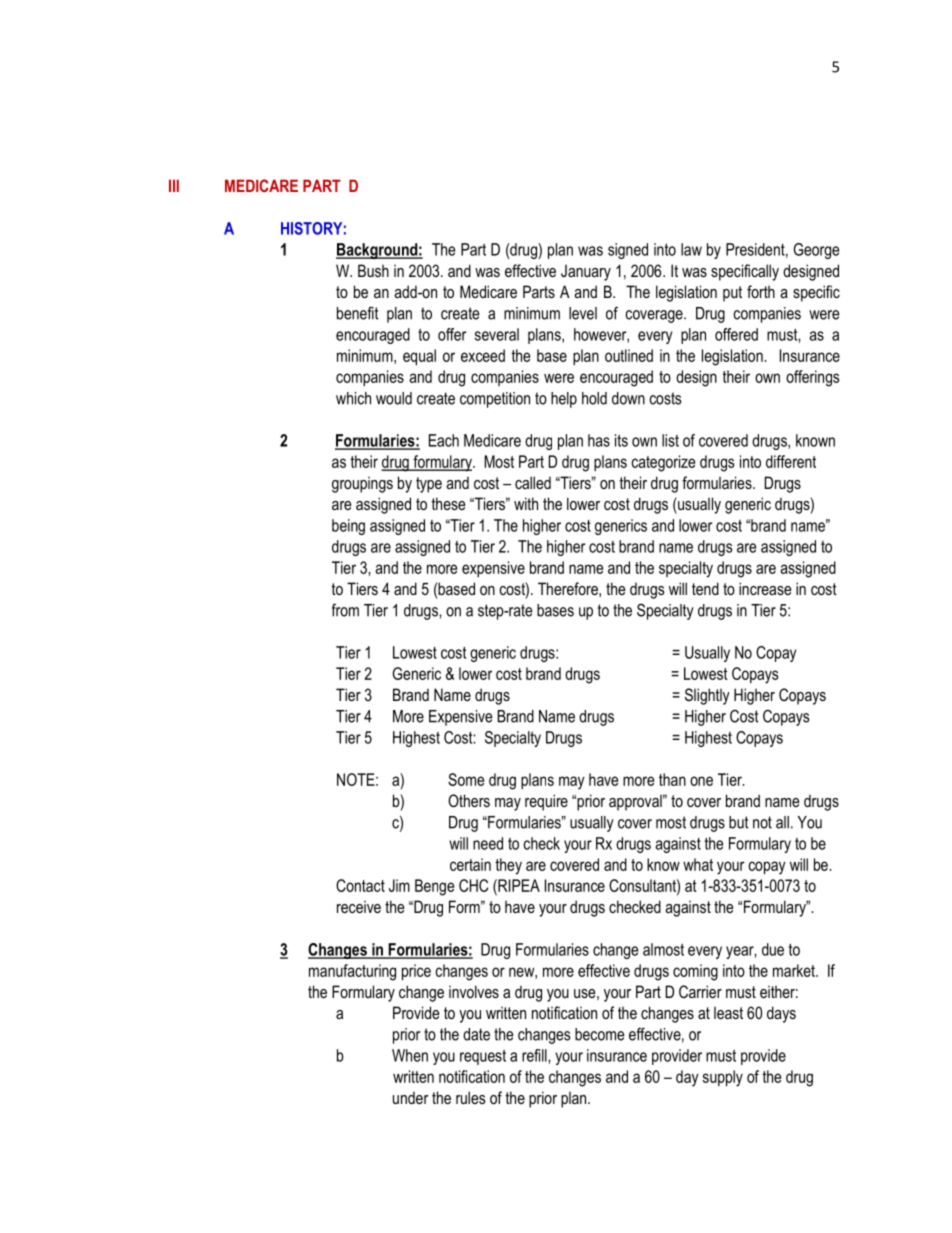 The height and width of the image is (1233, 952). Describe the element at coordinates (765, 588) in the image. I see `increase` at that location.
